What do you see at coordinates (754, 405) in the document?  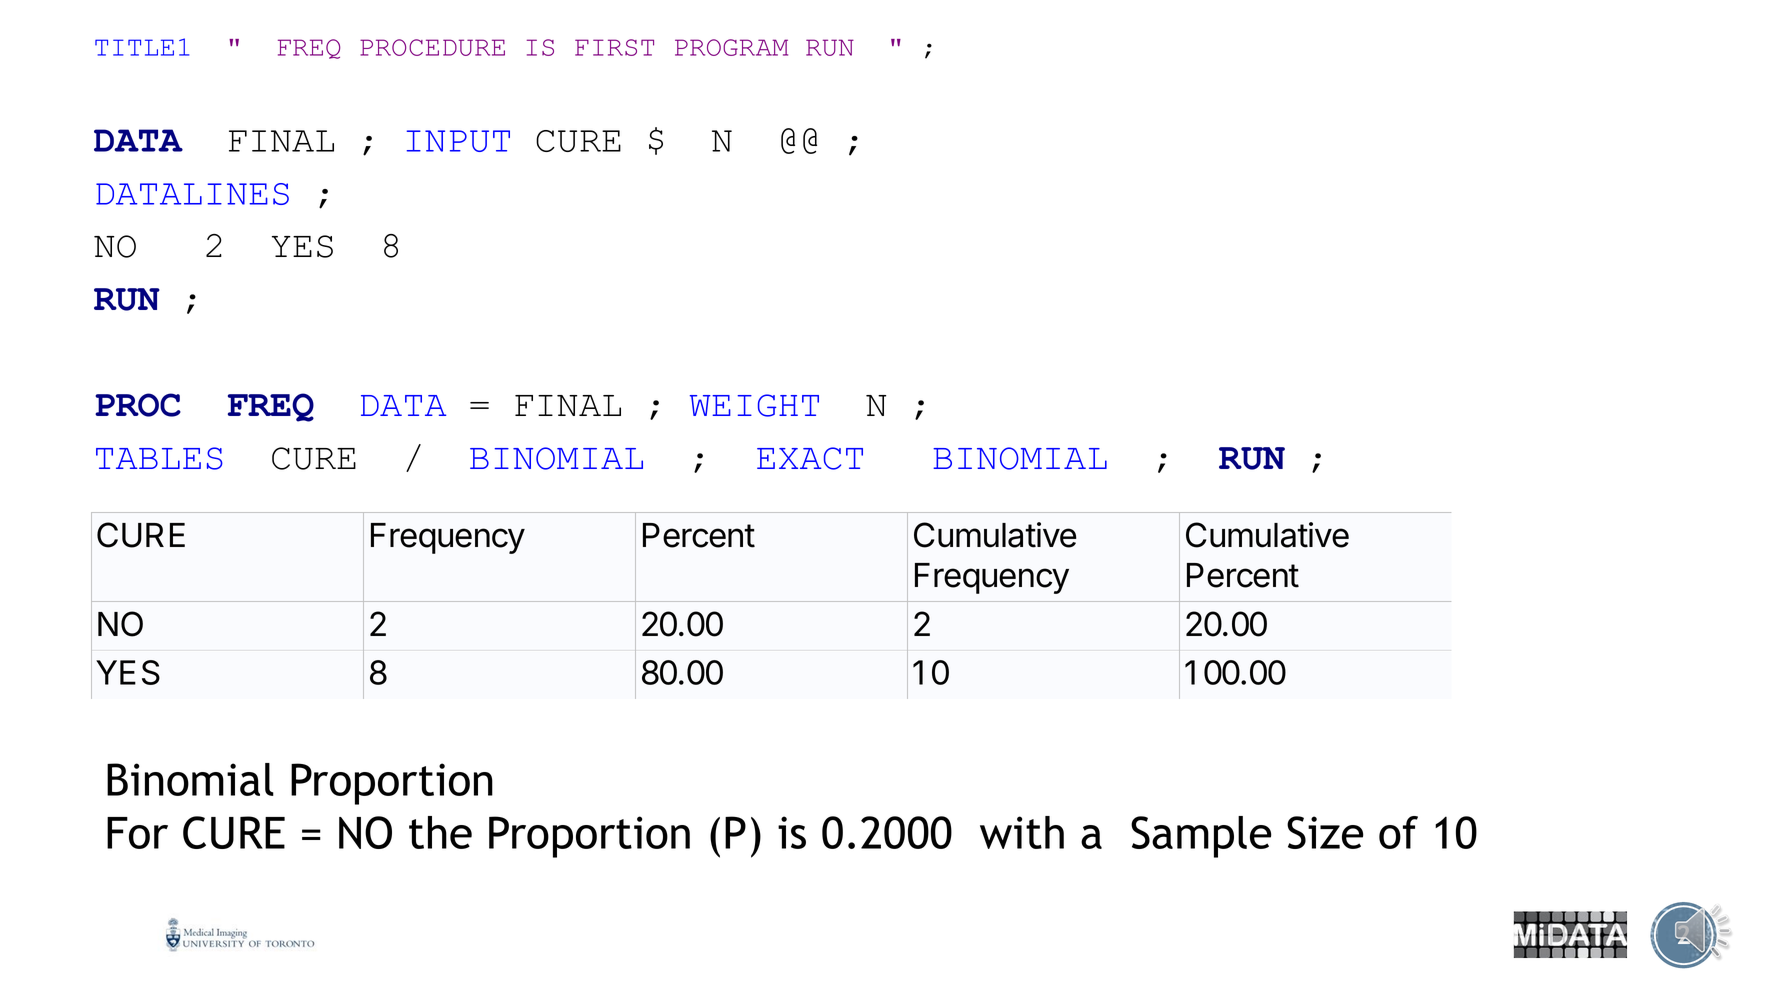 I see `WEIGHT` at bounding box center [754, 405].
